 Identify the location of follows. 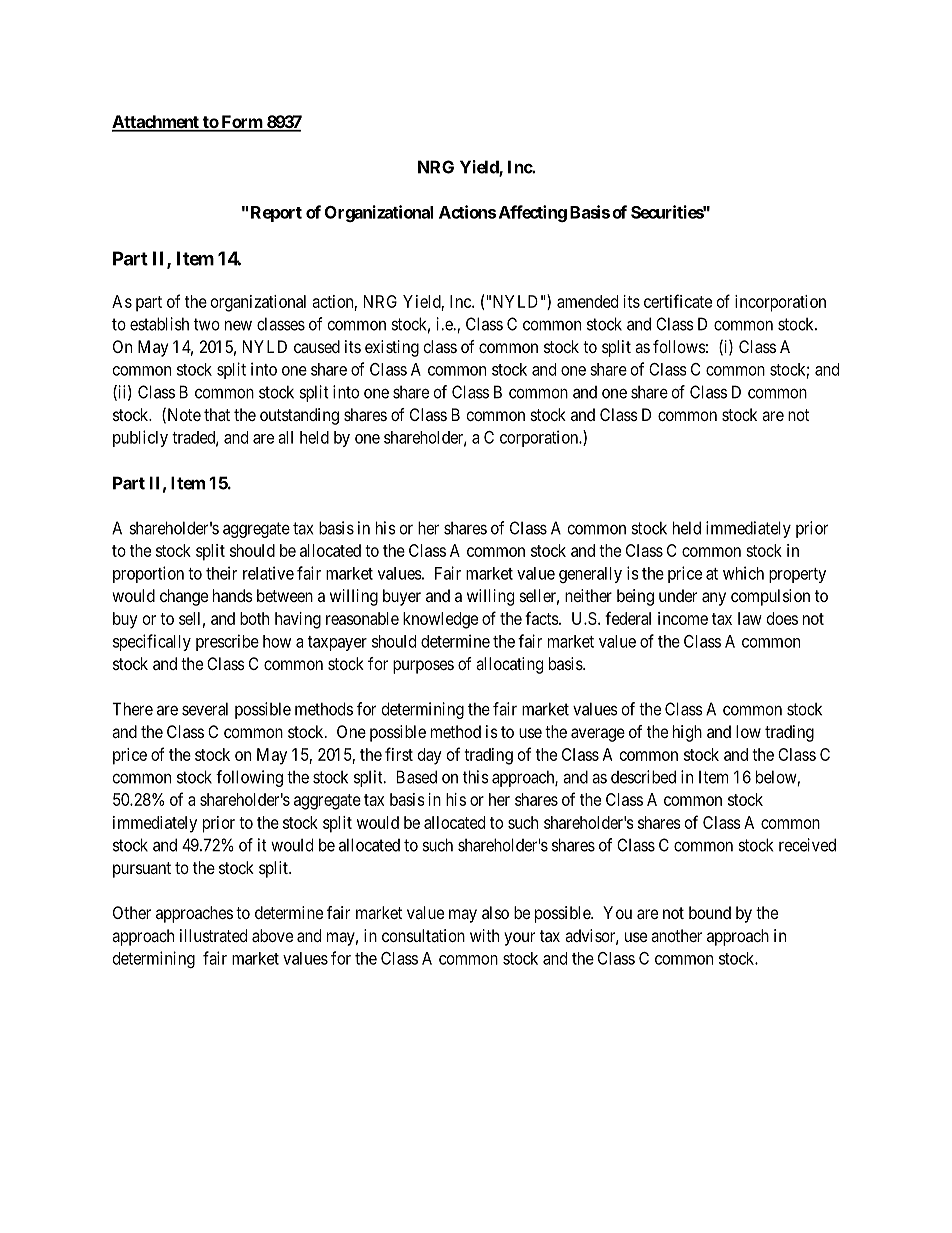
(679, 346).
